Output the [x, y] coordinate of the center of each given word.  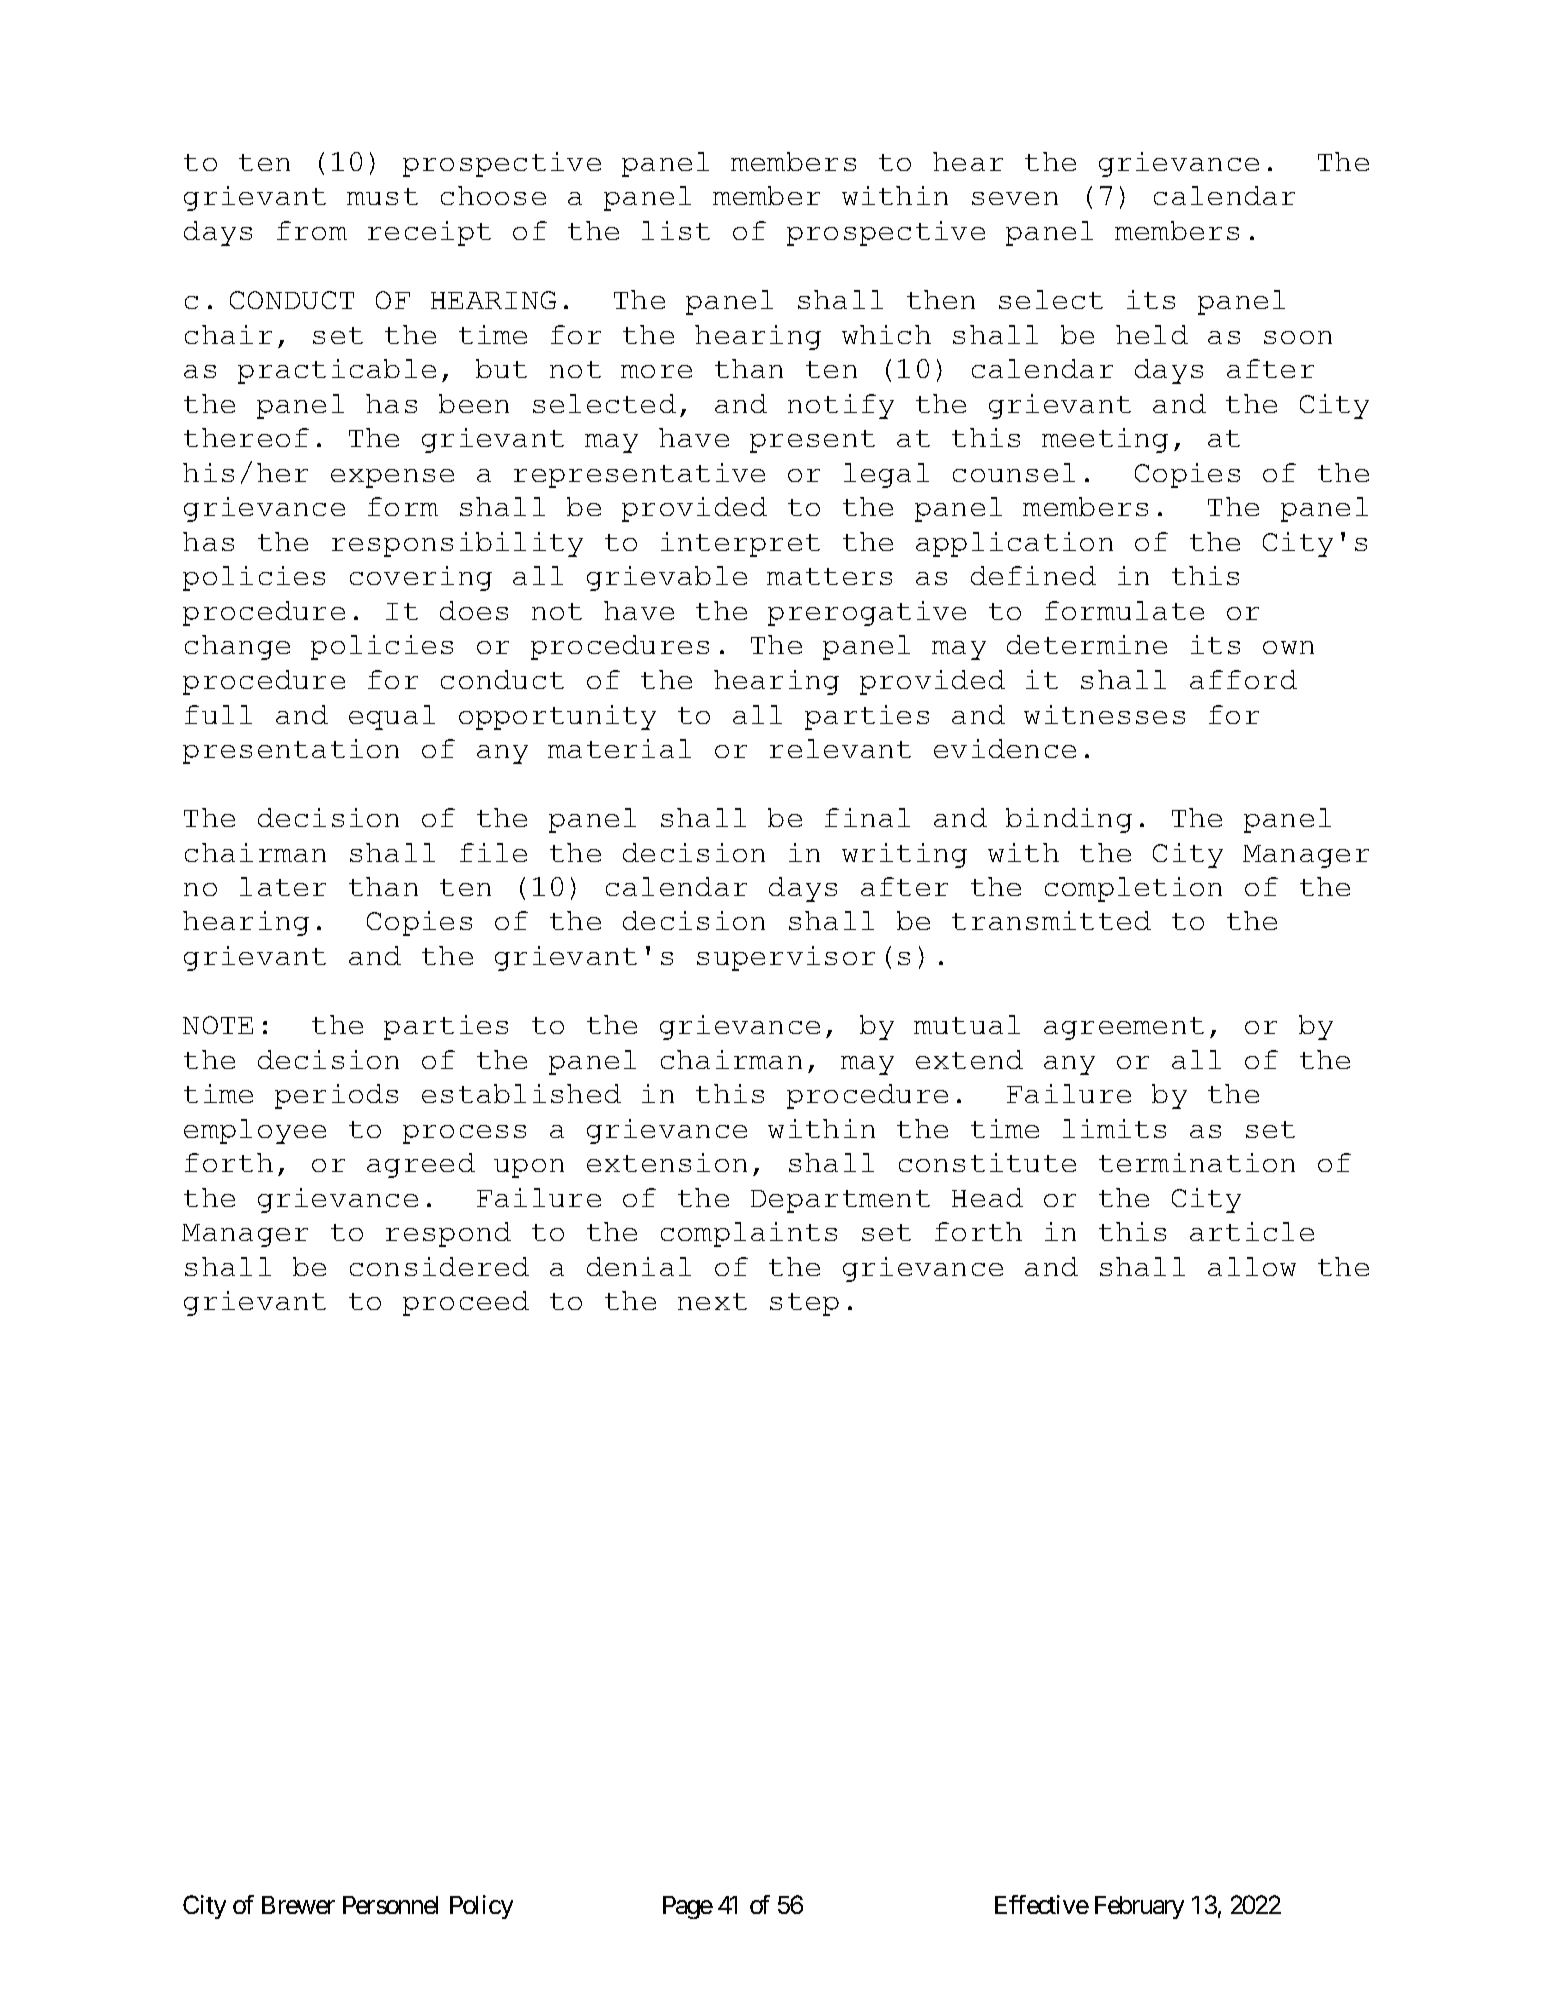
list [676, 230]
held [1152, 334]
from [312, 230]
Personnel [390, 1905]
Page [688, 1907]
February [1139, 1907]
